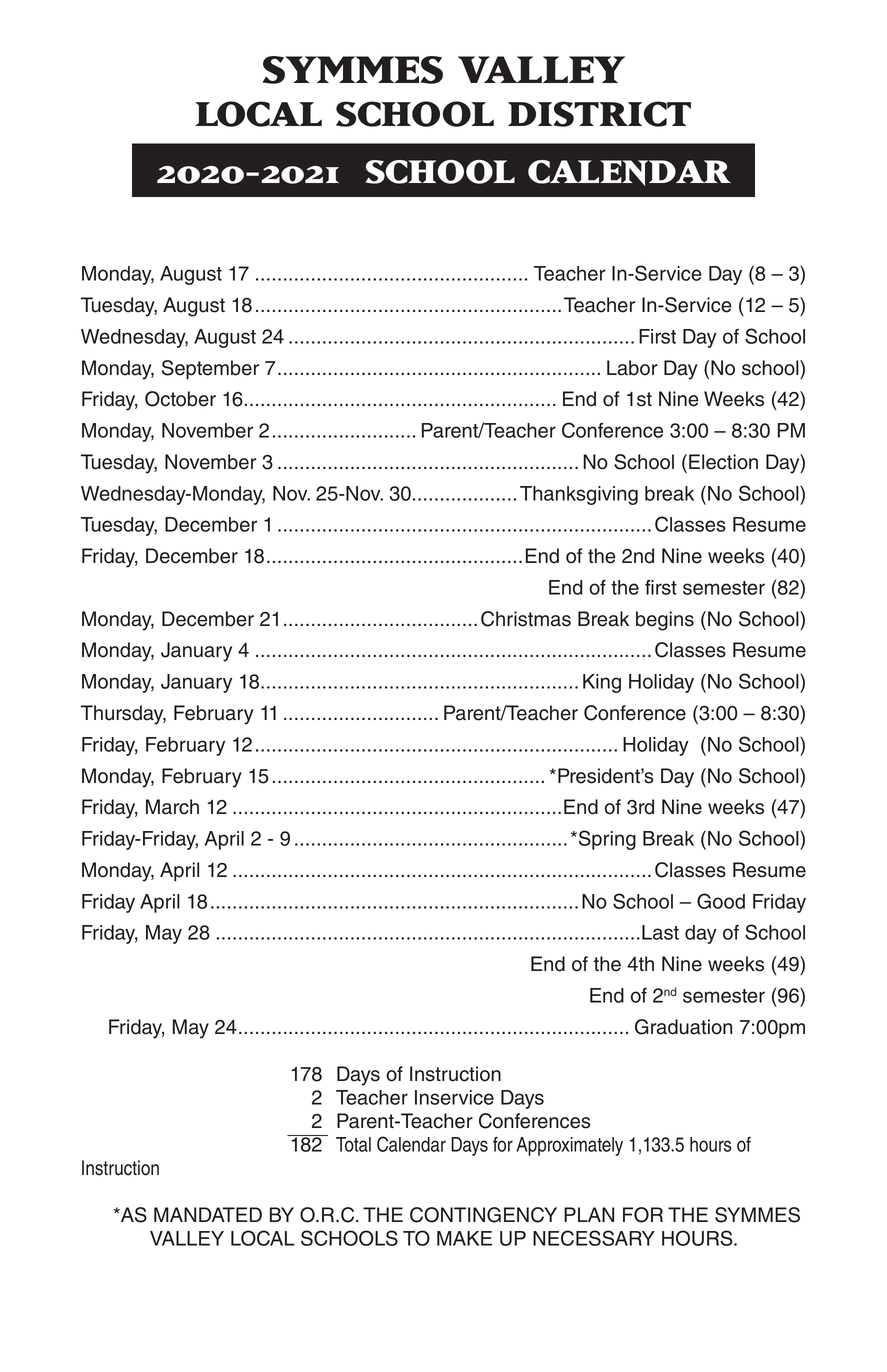 Image resolution: width=887 pixels, height=1372 pixels. Describe the element at coordinates (210, 370) in the screenshot. I see `September` at that location.
